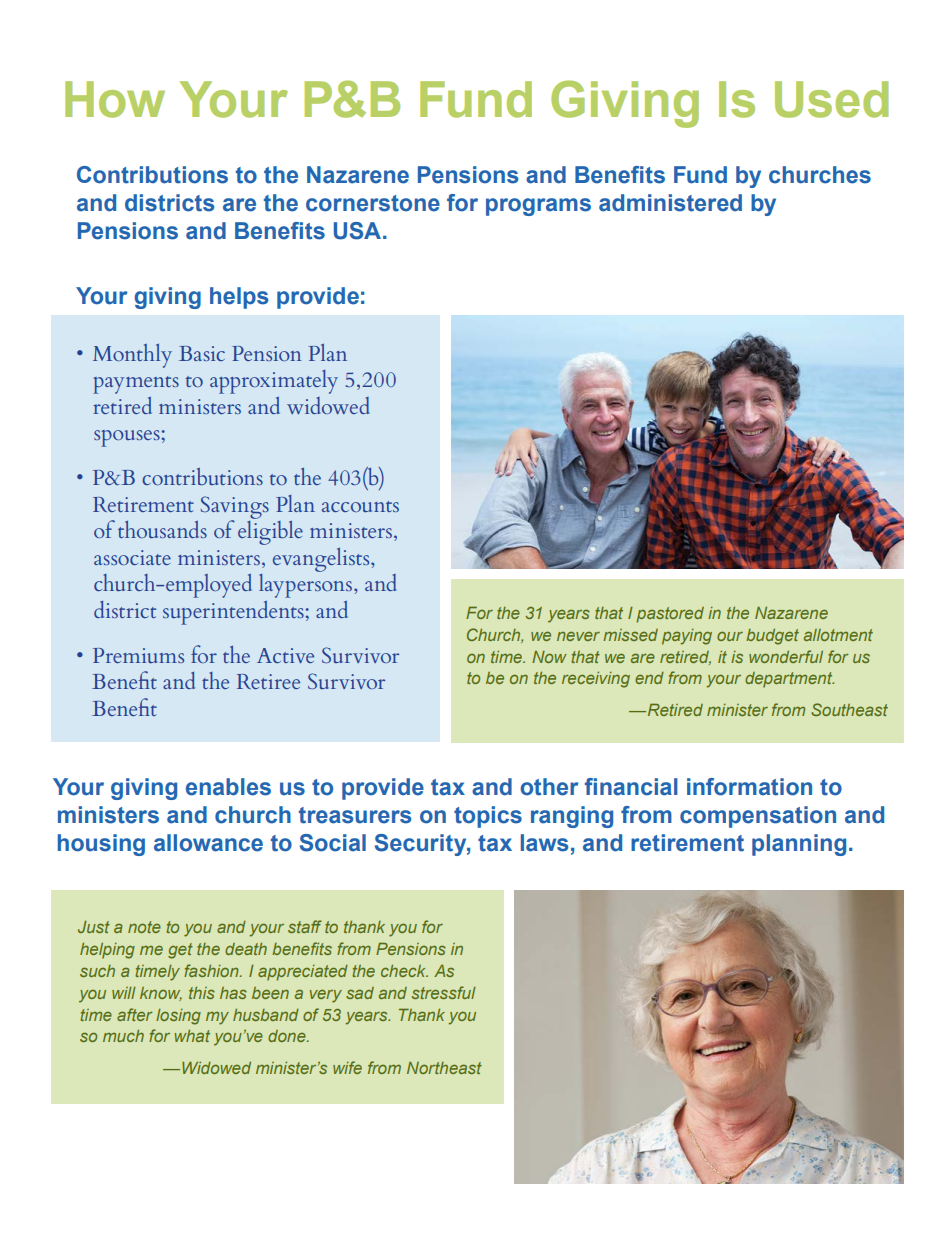  Describe the element at coordinates (538, 207) in the image. I see `programs` at that location.
